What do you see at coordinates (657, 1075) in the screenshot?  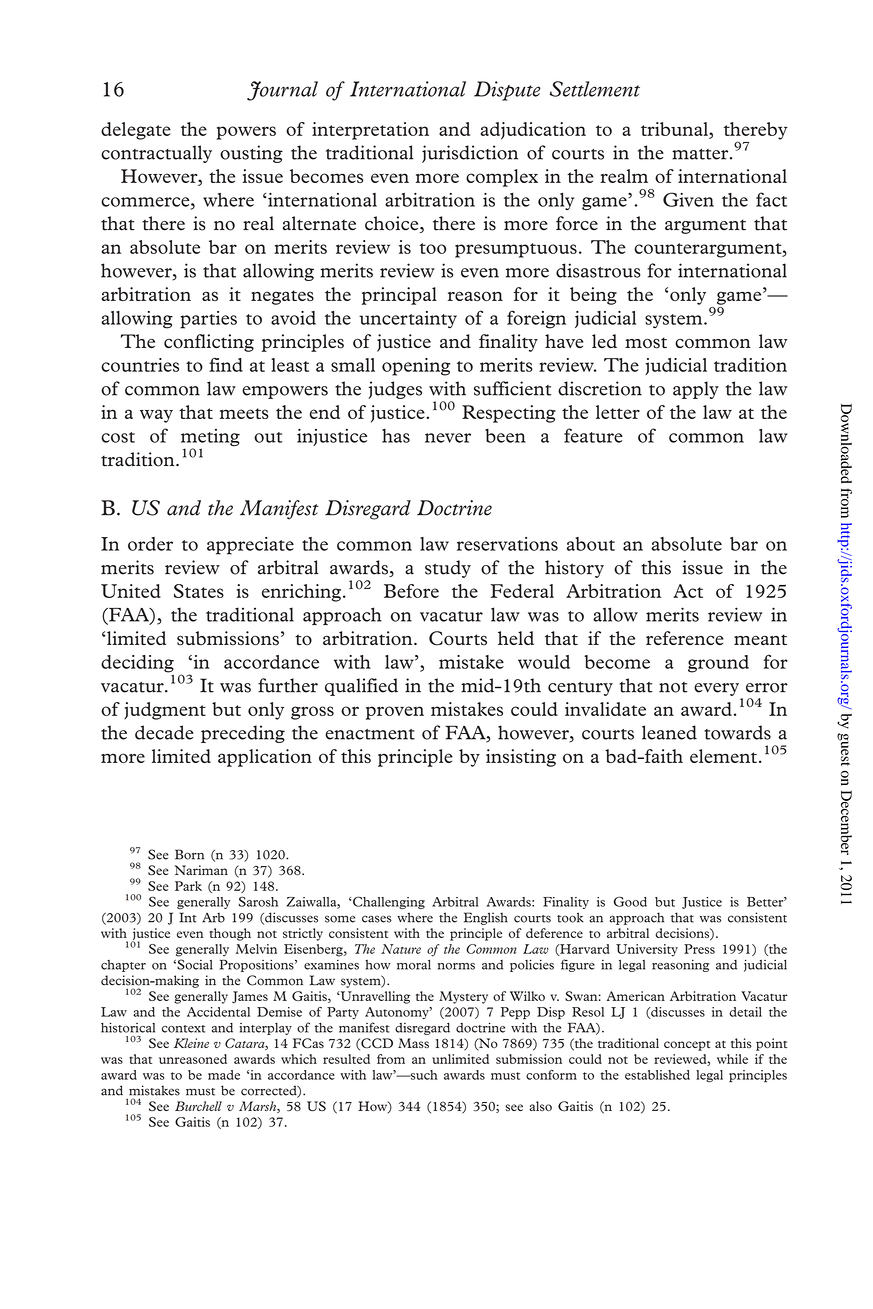 I see `established` at bounding box center [657, 1075].
